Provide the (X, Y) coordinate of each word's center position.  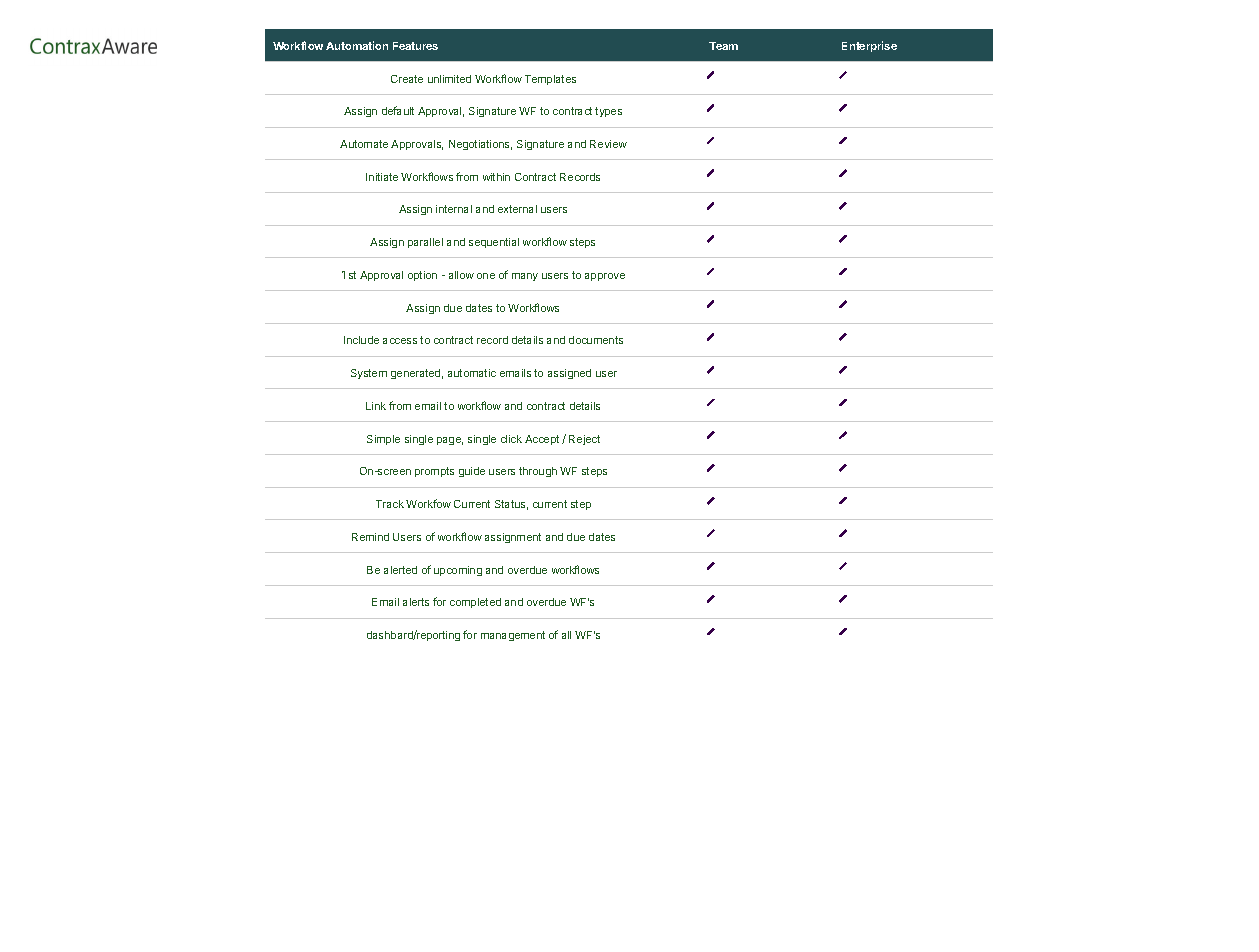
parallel (425, 243)
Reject (584, 440)
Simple (383, 440)
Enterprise (869, 46)
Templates (550, 80)
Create (407, 79)
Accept (542, 440)
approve (605, 277)
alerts (416, 602)
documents (596, 340)
